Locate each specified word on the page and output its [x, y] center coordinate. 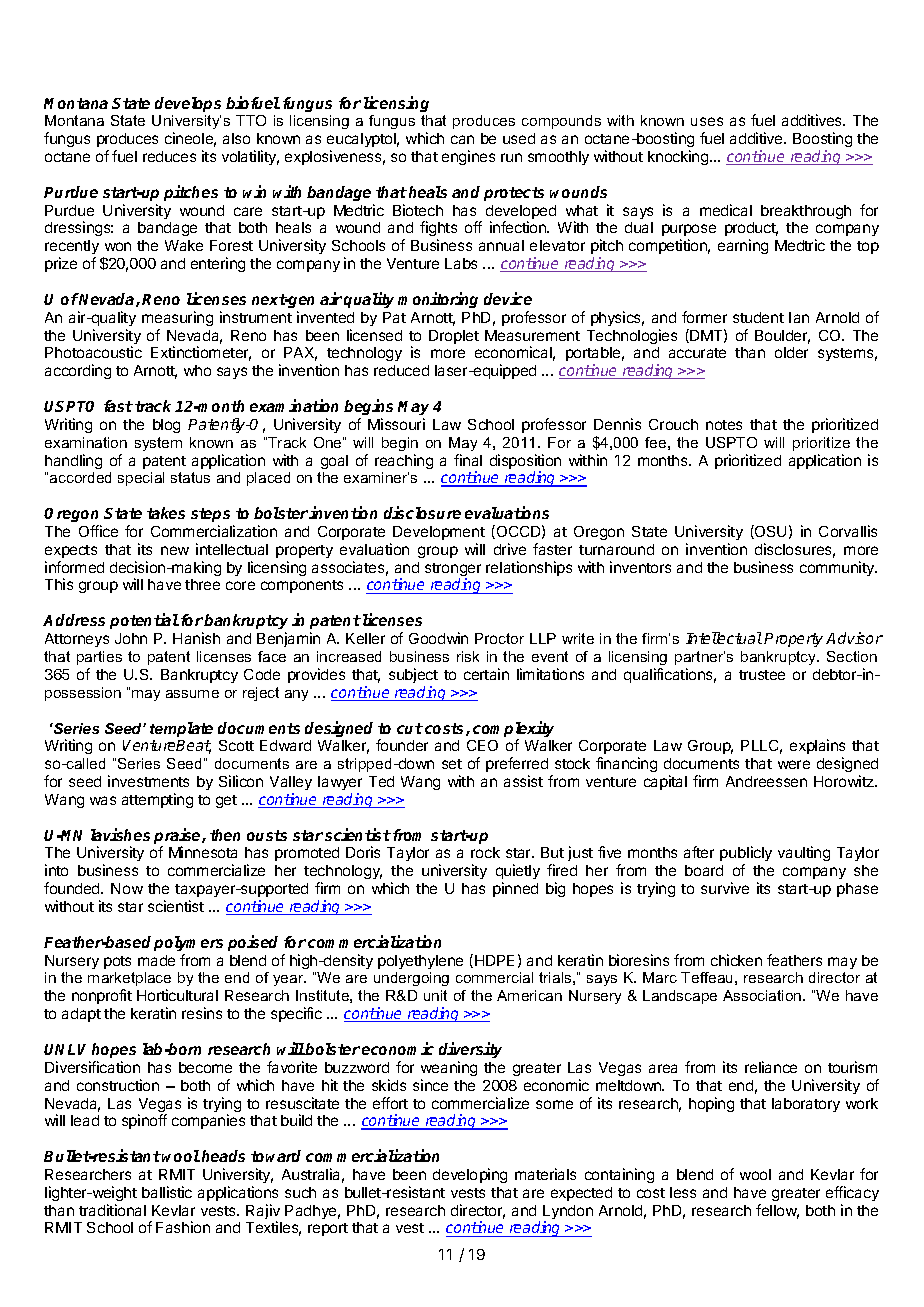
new [175, 550]
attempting [157, 800]
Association [763, 995]
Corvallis [848, 531]
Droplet [454, 337]
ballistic [167, 1192]
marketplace [129, 981]
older [791, 352]
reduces [169, 156]
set [452, 764]
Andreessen [766, 781]
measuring [177, 318]
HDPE [494, 960]
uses [707, 121]
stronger [453, 571]
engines [468, 157]
